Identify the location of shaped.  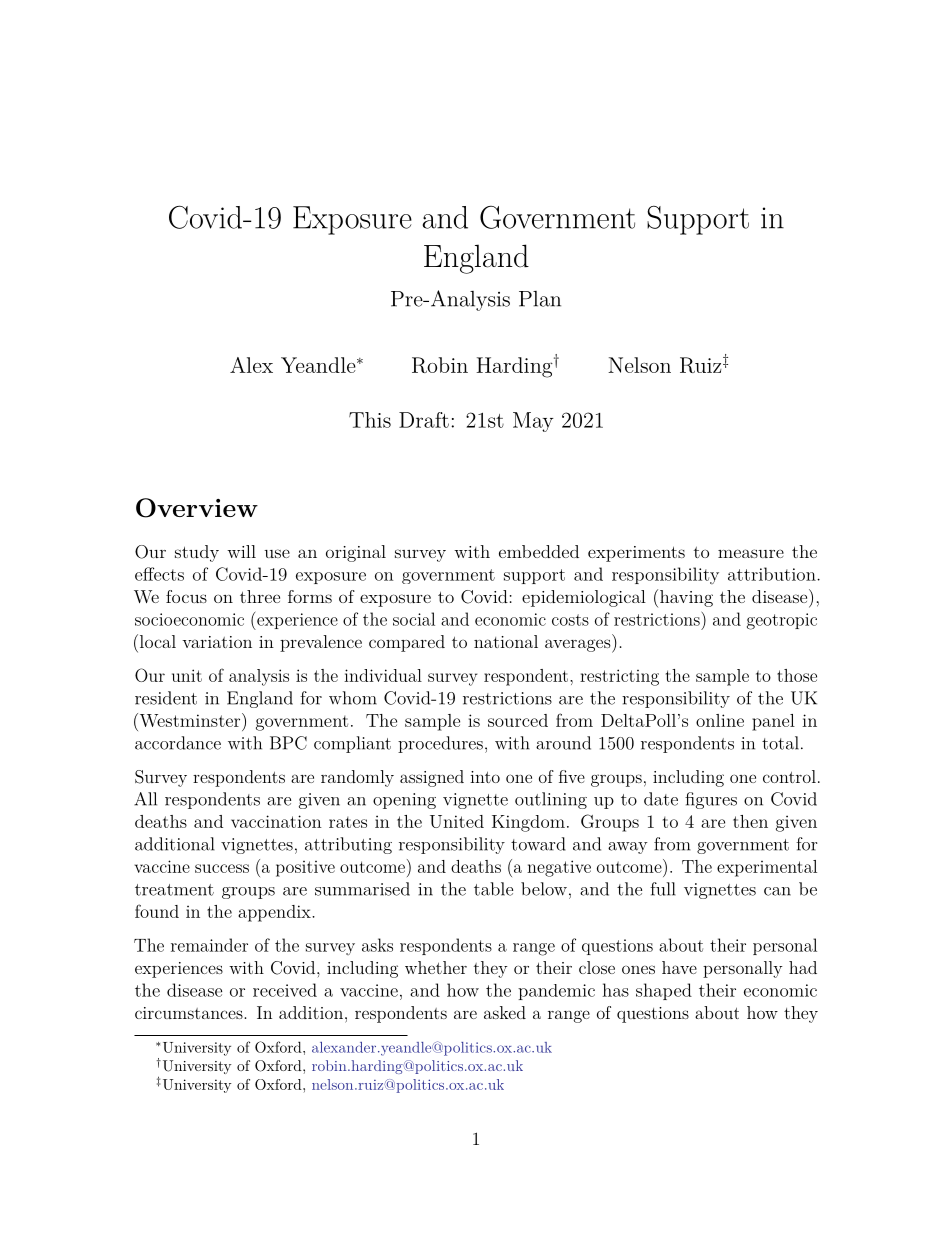
(664, 991).
